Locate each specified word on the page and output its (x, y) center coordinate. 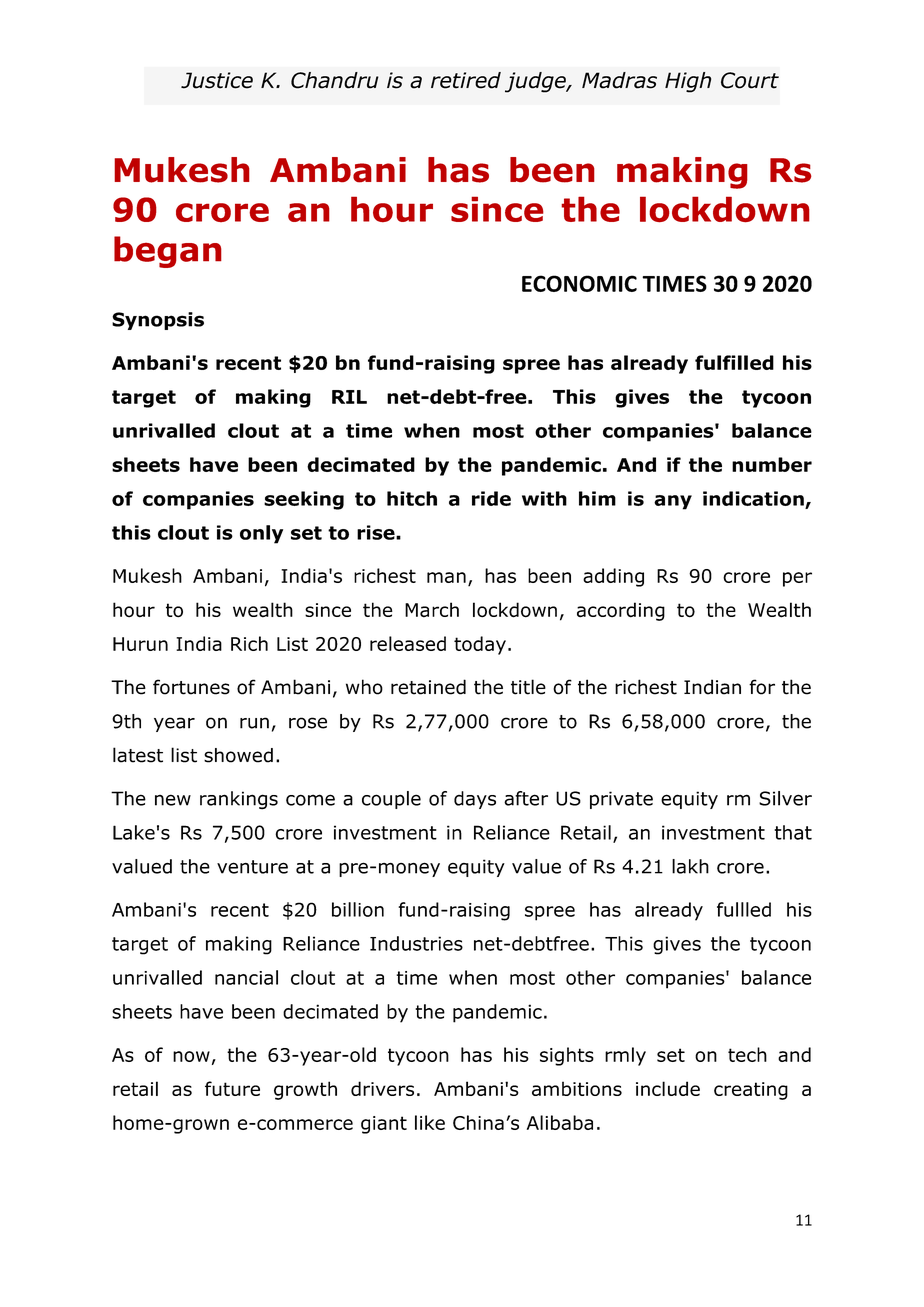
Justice (217, 80)
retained (428, 687)
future (232, 1088)
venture (252, 867)
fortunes (191, 687)
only (261, 534)
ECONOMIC (579, 283)
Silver (785, 798)
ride (491, 498)
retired (466, 80)
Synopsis (158, 321)
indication (753, 498)
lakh (690, 866)
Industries (416, 943)
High (688, 82)
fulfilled (734, 362)
